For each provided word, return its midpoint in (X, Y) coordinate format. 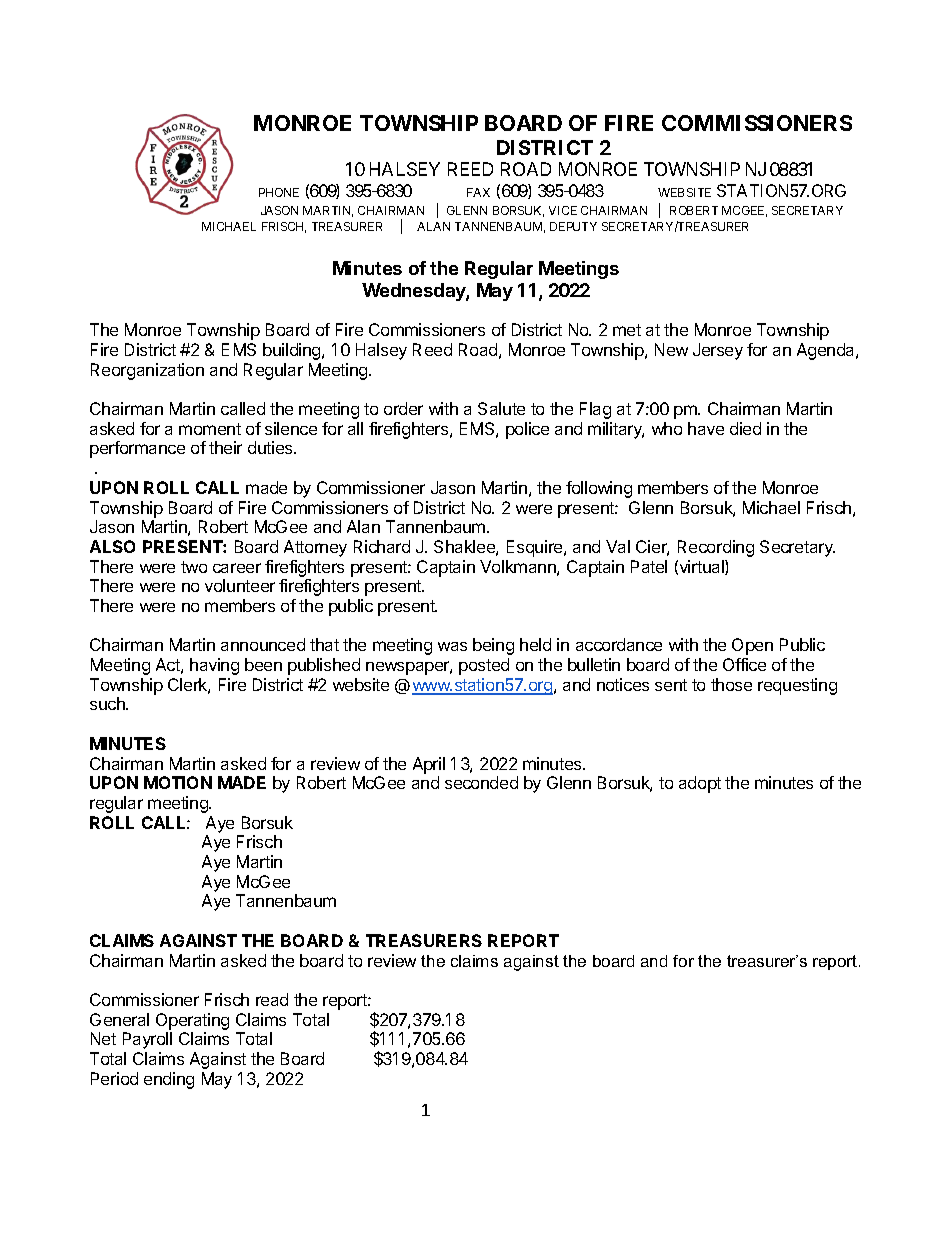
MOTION (178, 782)
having (214, 666)
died (745, 428)
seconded (481, 782)
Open (752, 646)
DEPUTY (573, 226)
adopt (700, 784)
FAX (478, 192)
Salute (501, 408)
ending (169, 1080)
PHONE (279, 192)
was (452, 646)
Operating (192, 1021)
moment (210, 429)
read (272, 999)
